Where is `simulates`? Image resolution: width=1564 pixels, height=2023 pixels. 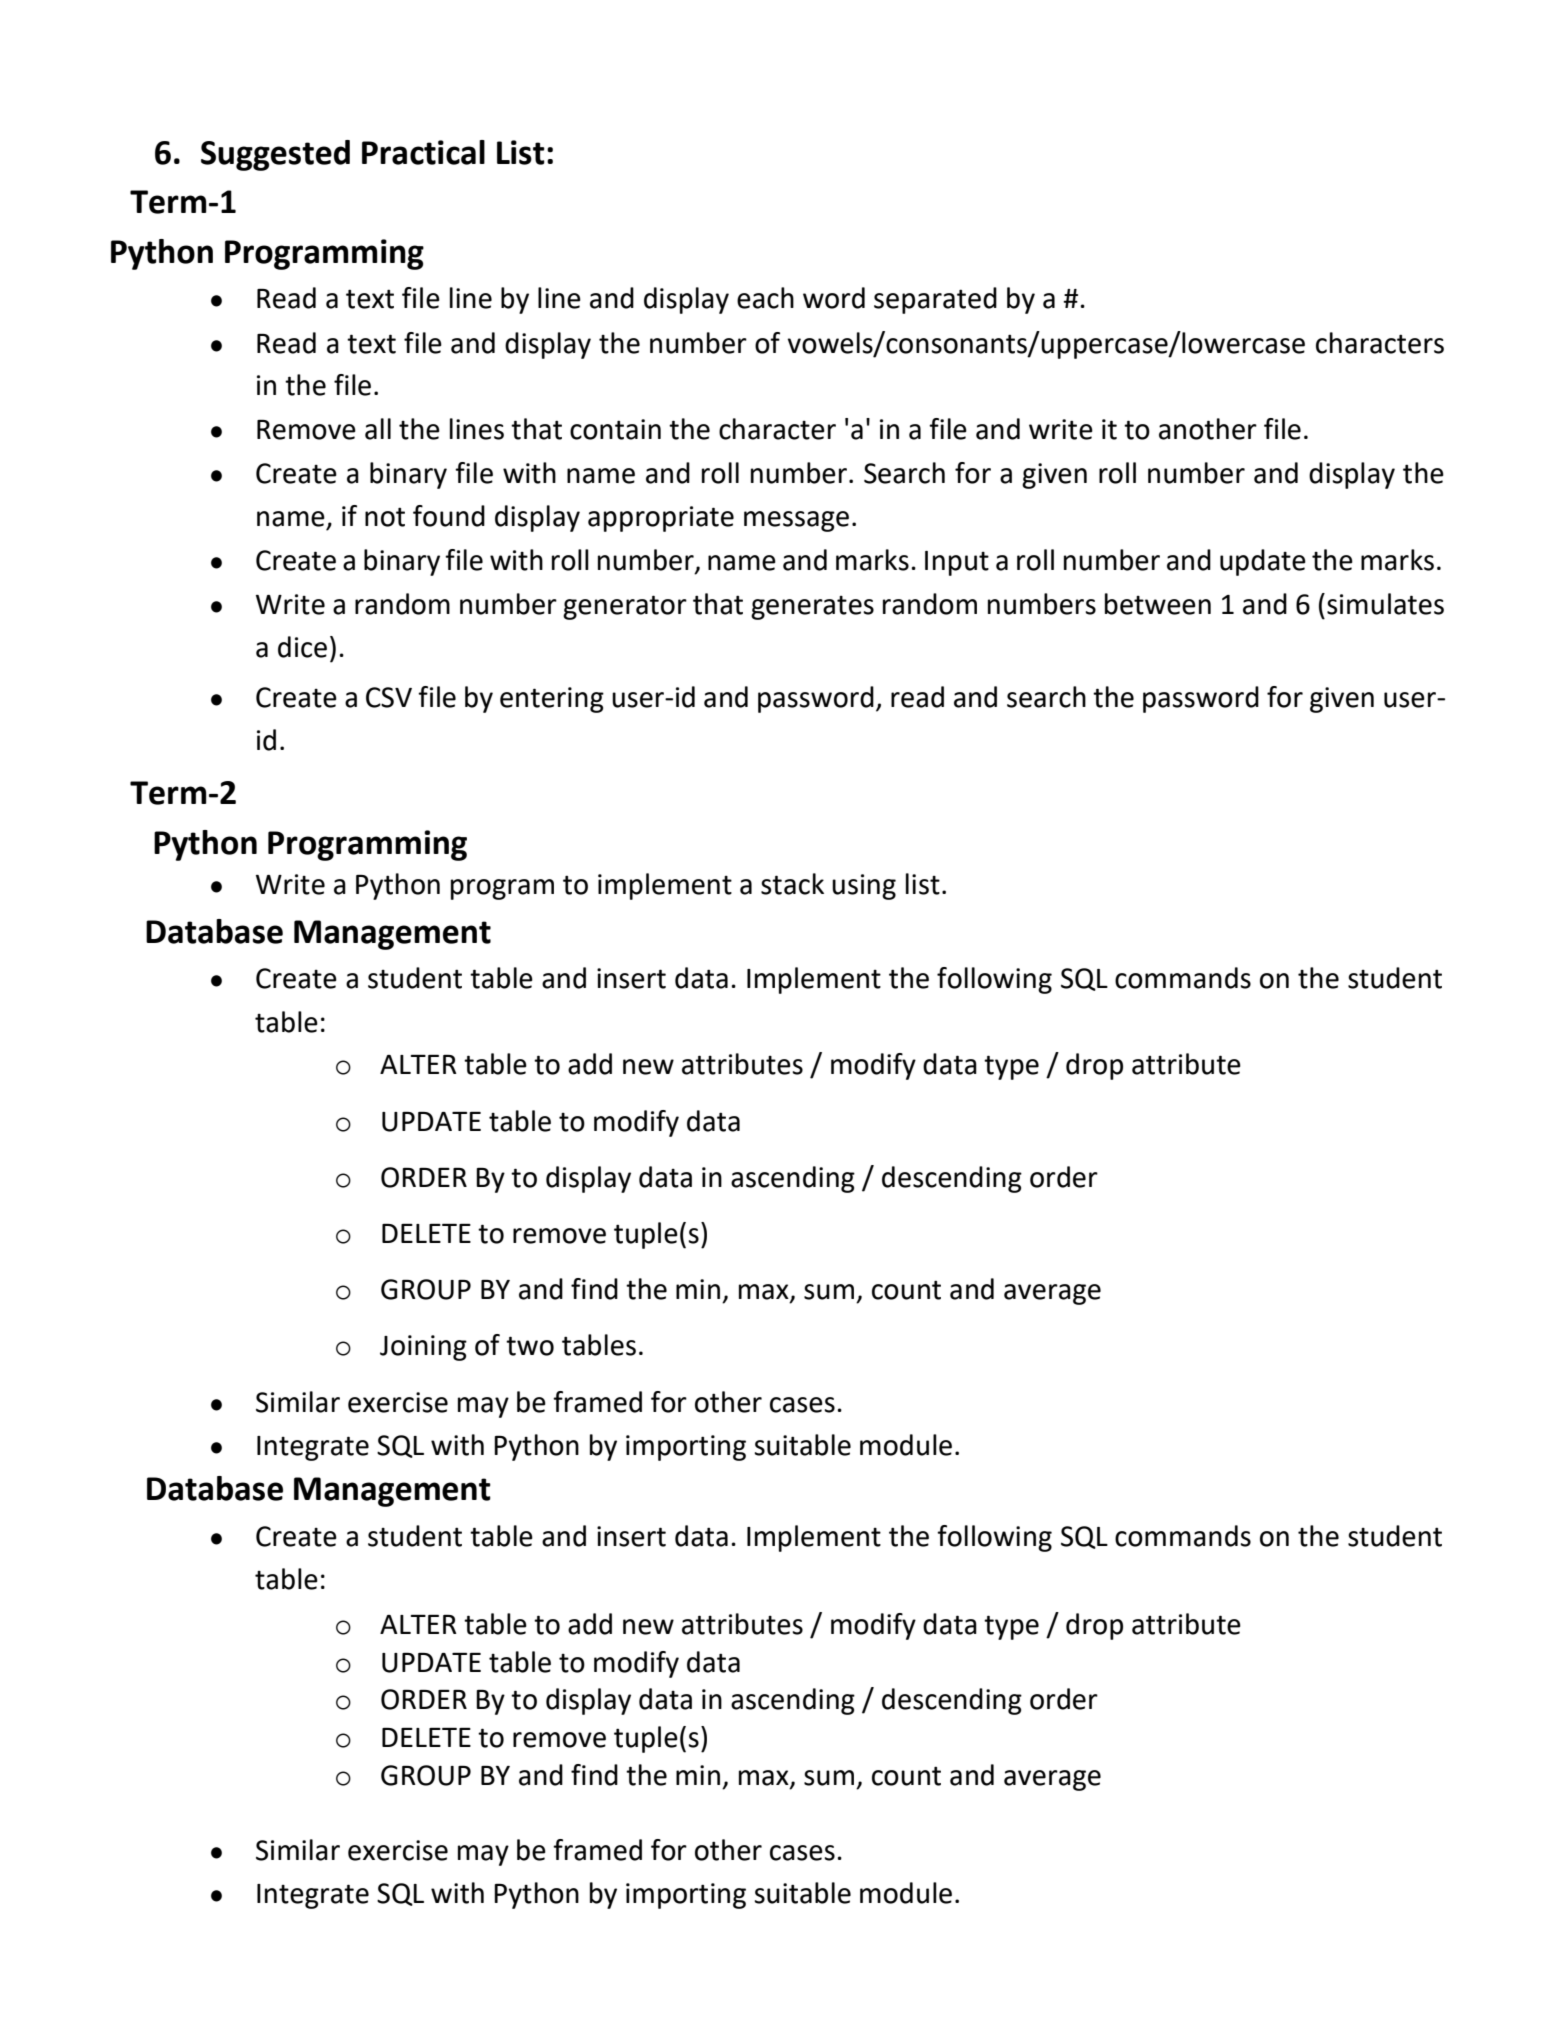 simulates is located at coordinates (1385, 604).
